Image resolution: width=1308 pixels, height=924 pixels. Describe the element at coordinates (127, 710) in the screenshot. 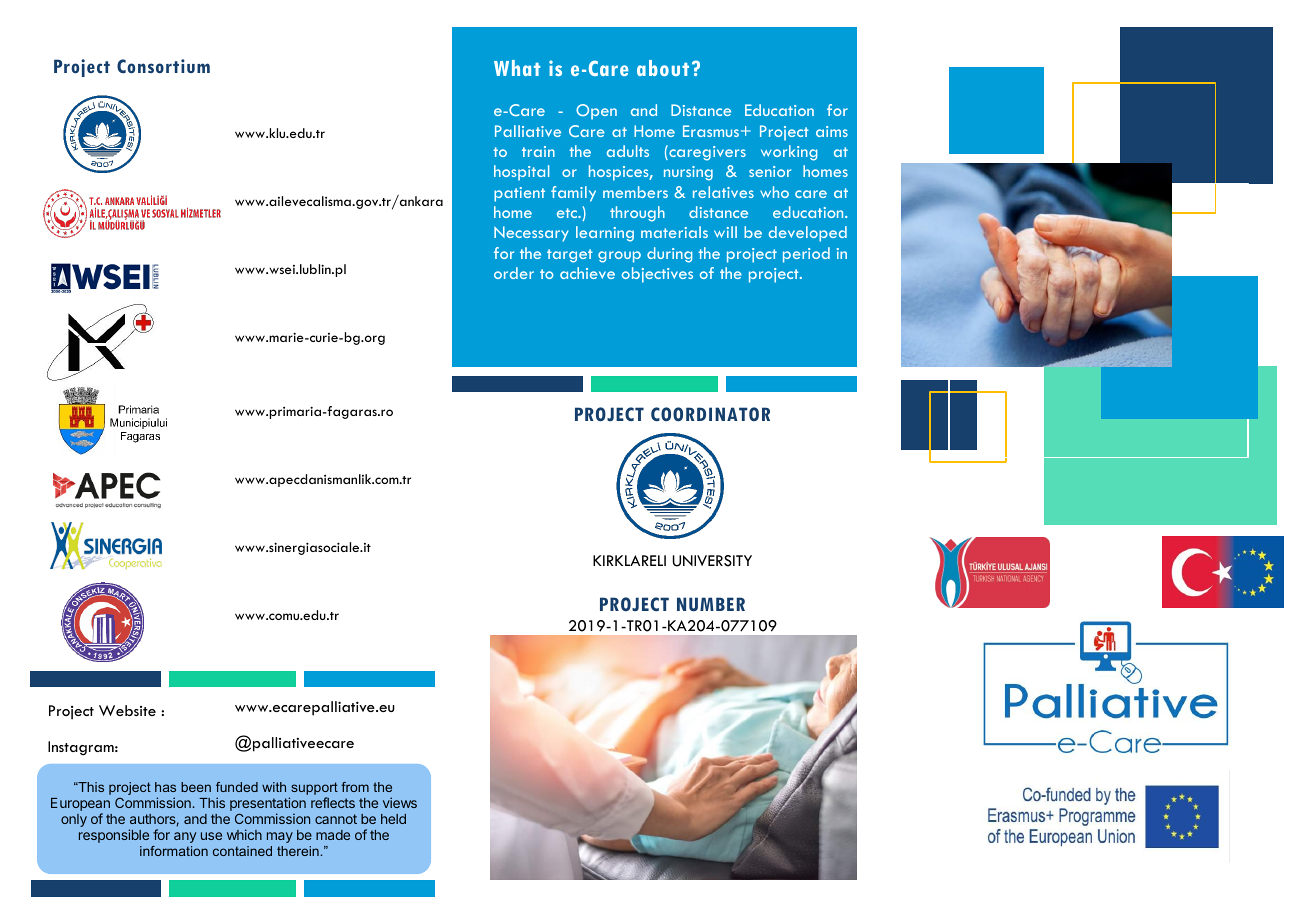

I see `Website` at that location.
